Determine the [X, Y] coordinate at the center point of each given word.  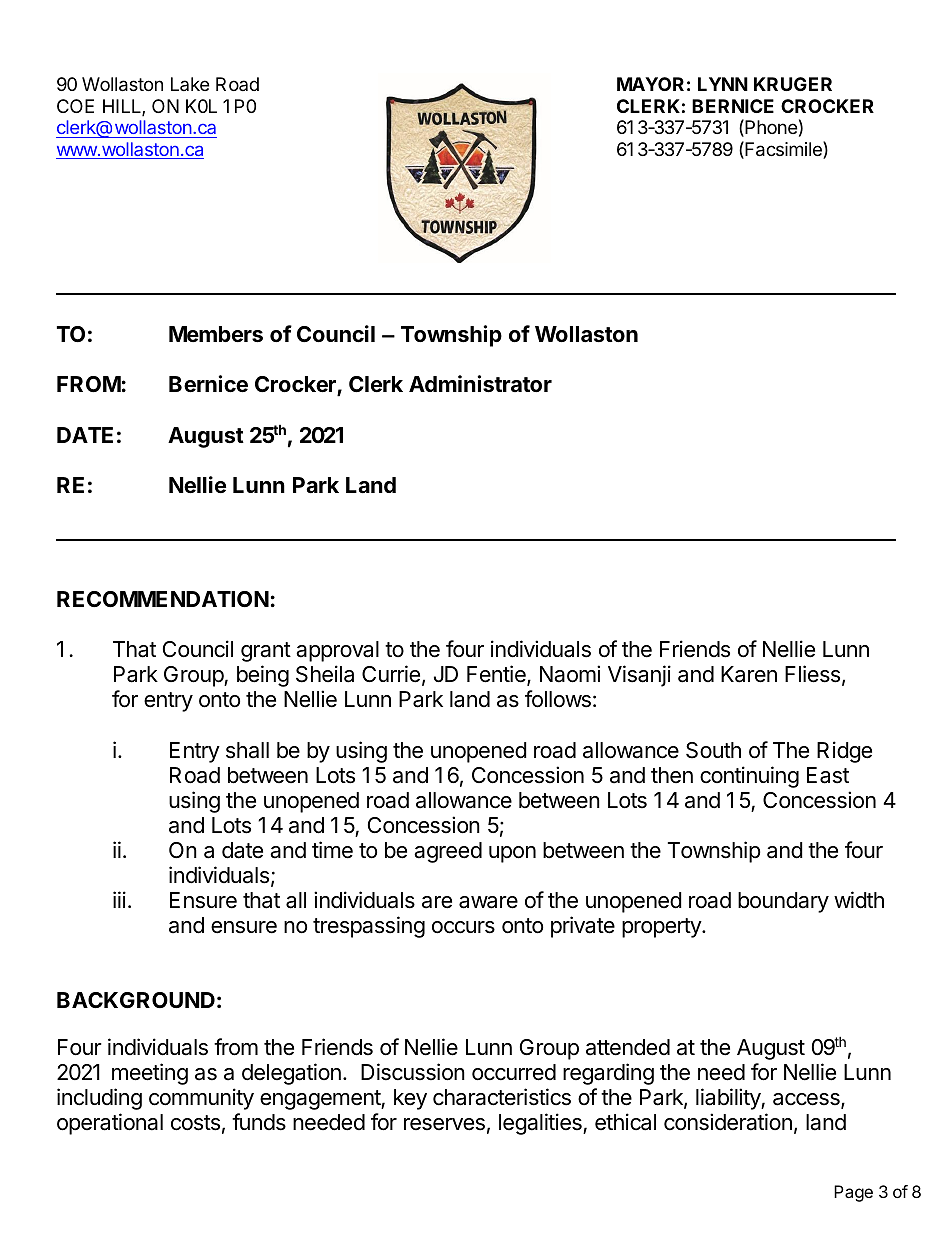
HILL [123, 107]
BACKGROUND [136, 1000]
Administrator [480, 384]
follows [558, 699]
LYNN [723, 84]
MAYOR [650, 84]
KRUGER [793, 84]
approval [337, 651]
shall [247, 750]
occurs [463, 927]
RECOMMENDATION [163, 599]
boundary [783, 902]
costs [195, 1123]
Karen [749, 674]
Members [216, 334]
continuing [749, 777]
